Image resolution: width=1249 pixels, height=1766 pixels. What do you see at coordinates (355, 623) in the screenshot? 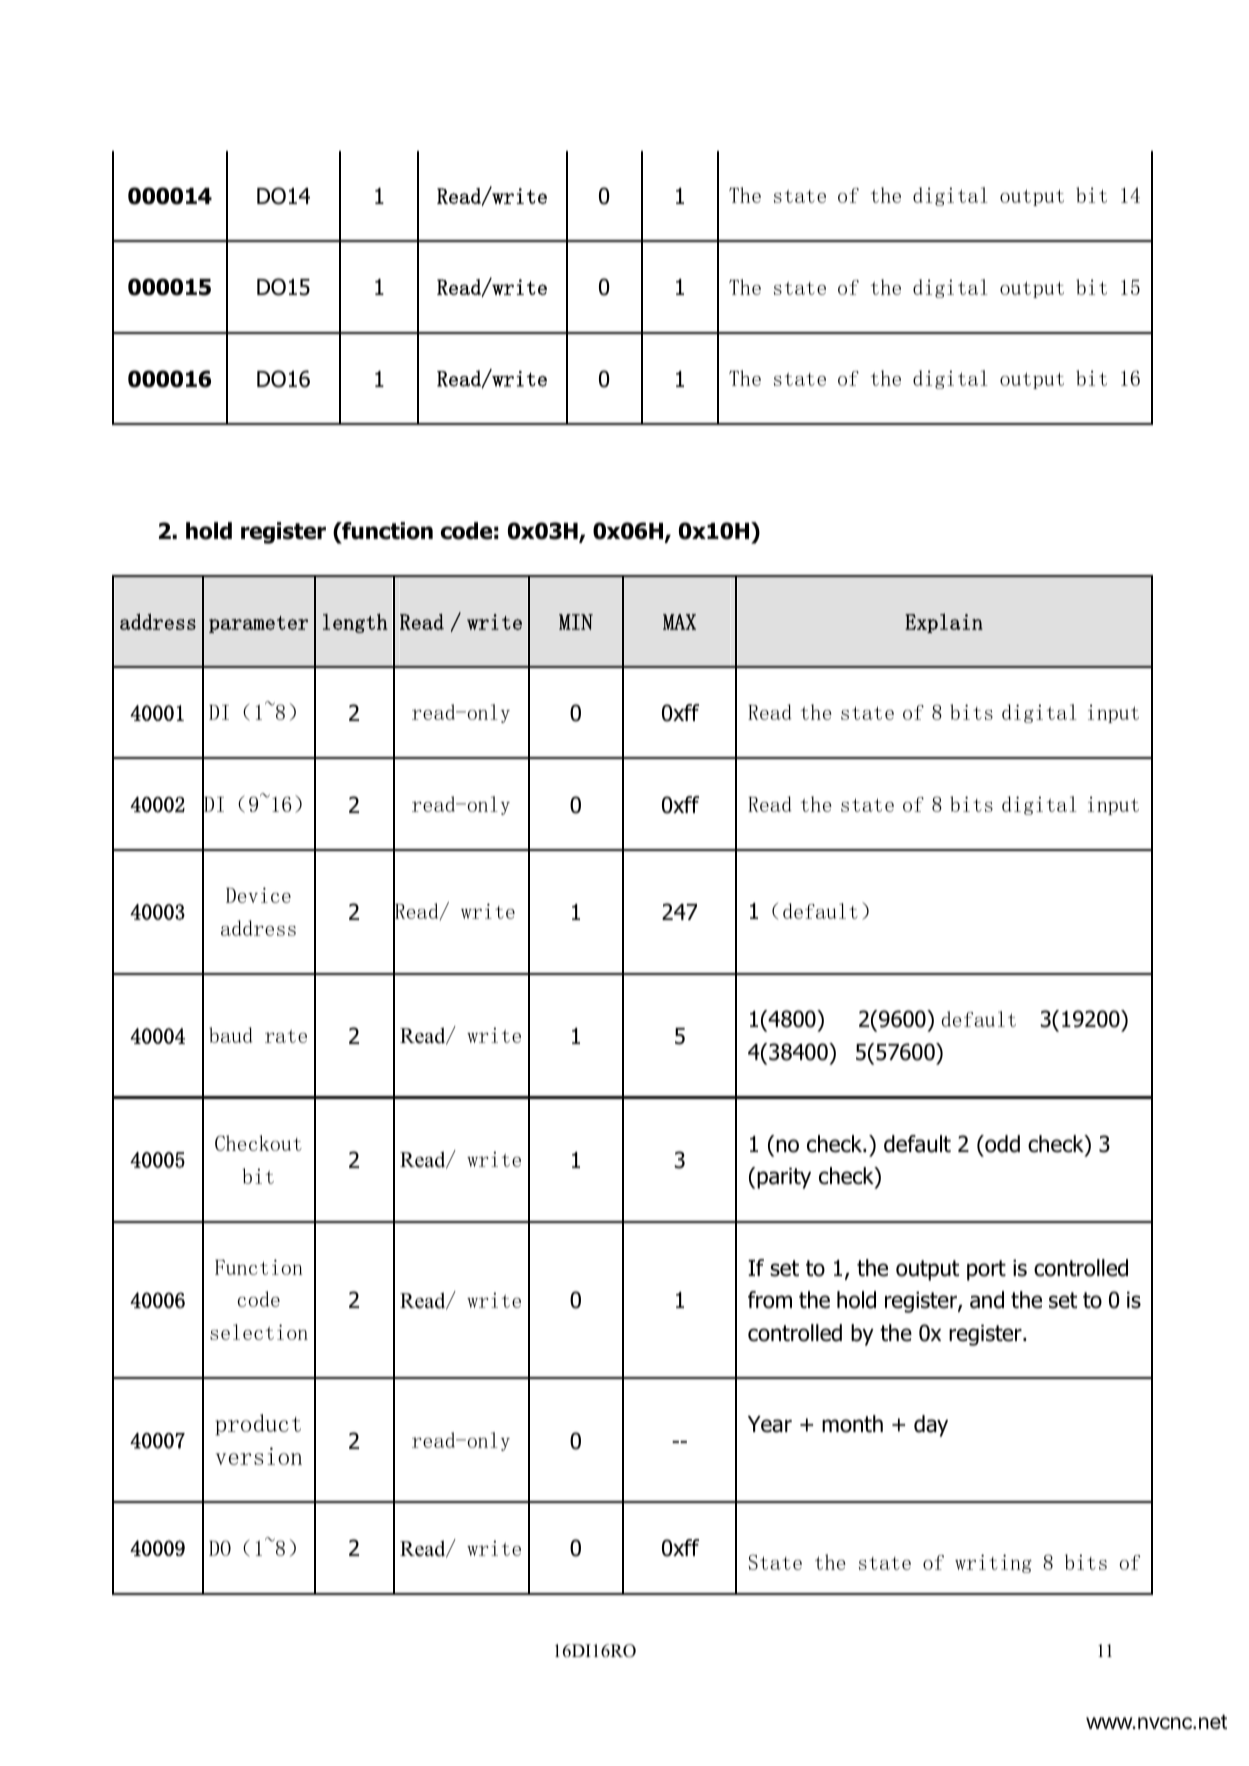
I see `length` at bounding box center [355, 623].
